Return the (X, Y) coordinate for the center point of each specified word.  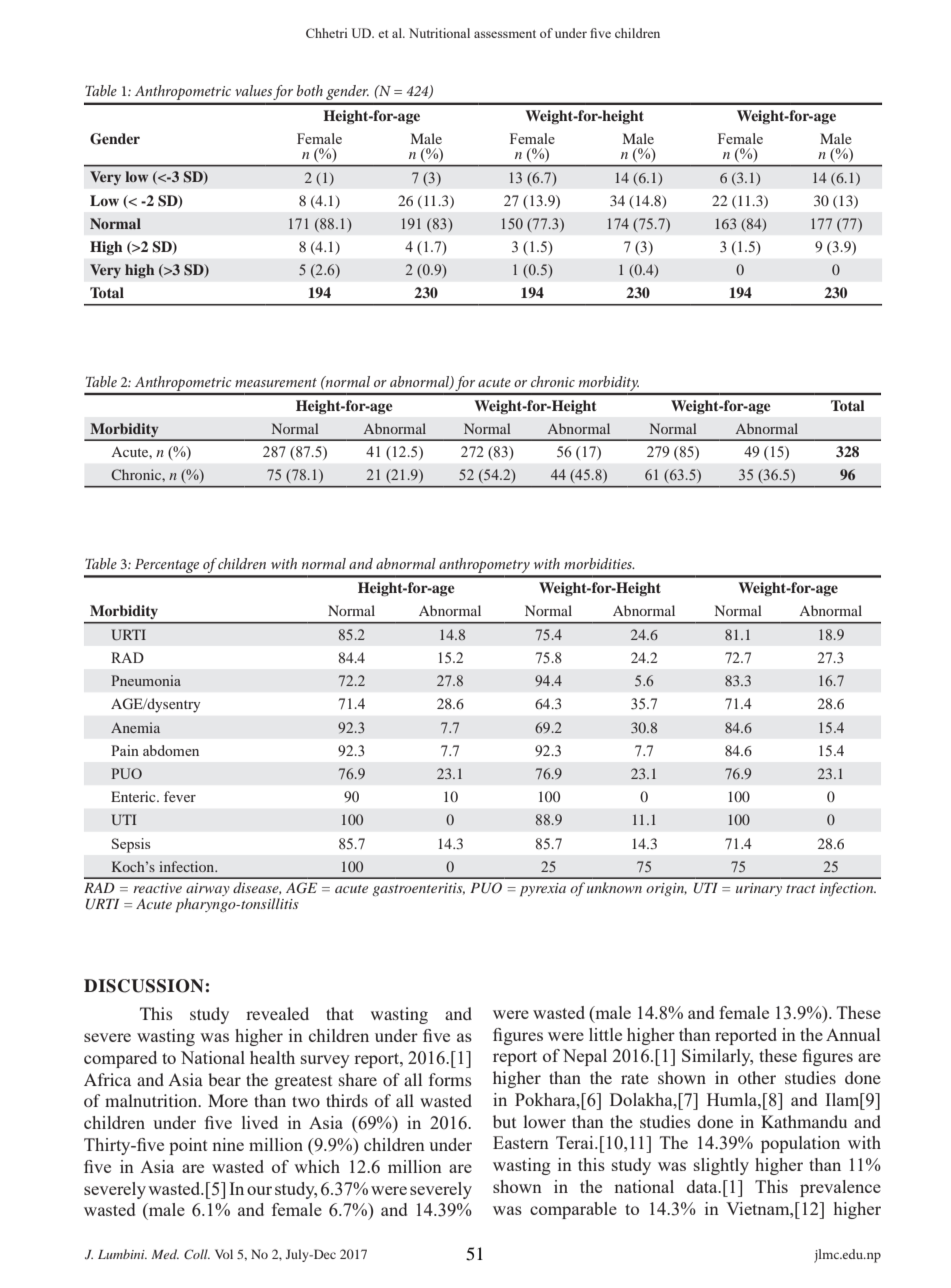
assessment (505, 34)
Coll (197, 1254)
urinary (759, 889)
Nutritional (439, 33)
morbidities (599, 563)
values (253, 90)
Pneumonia (146, 680)
